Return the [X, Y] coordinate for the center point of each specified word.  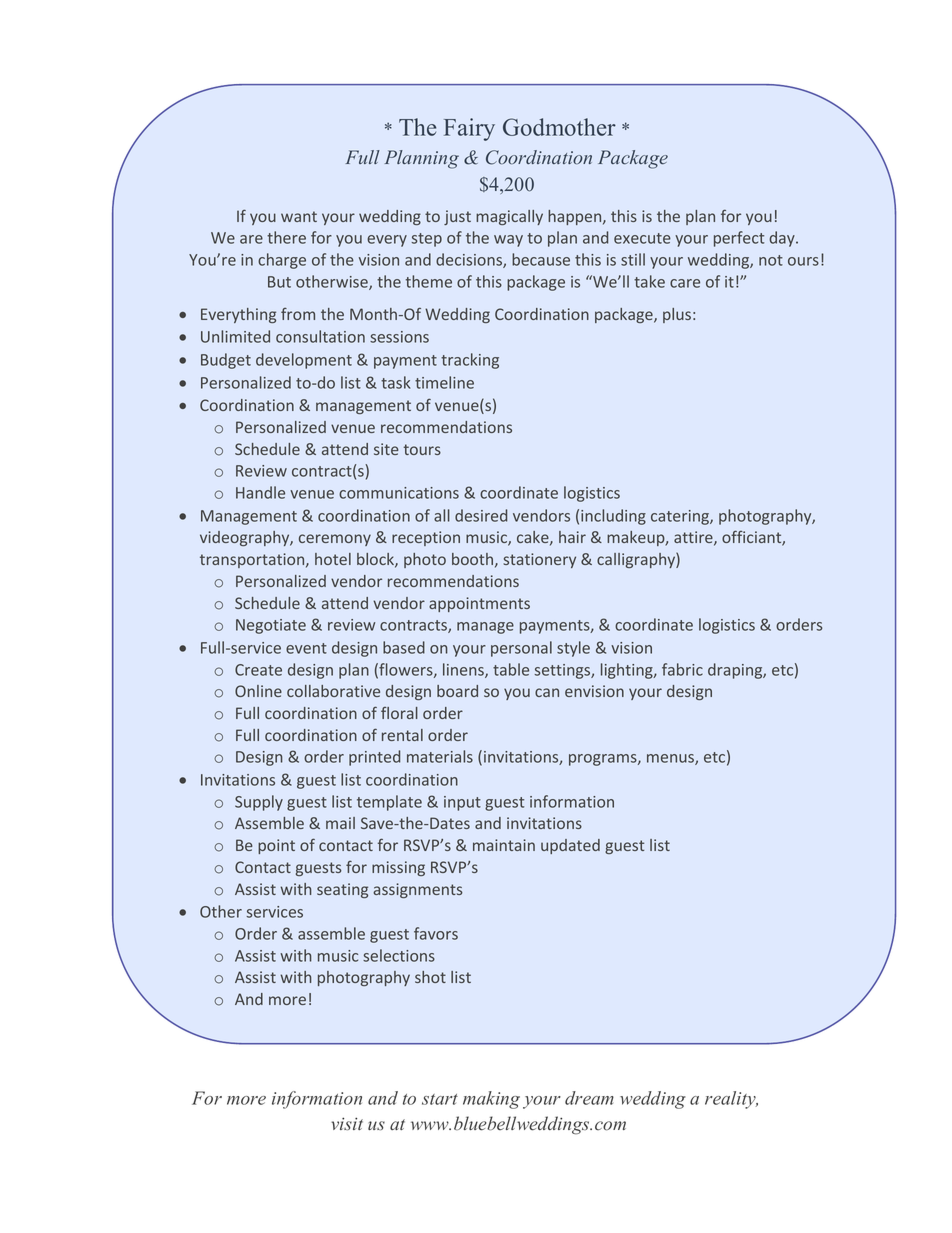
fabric [682, 669]
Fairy [469, 129]
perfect [739, 239]
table [511, 669]
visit [347, 1124]
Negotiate [271, 626]
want [299, 216]
